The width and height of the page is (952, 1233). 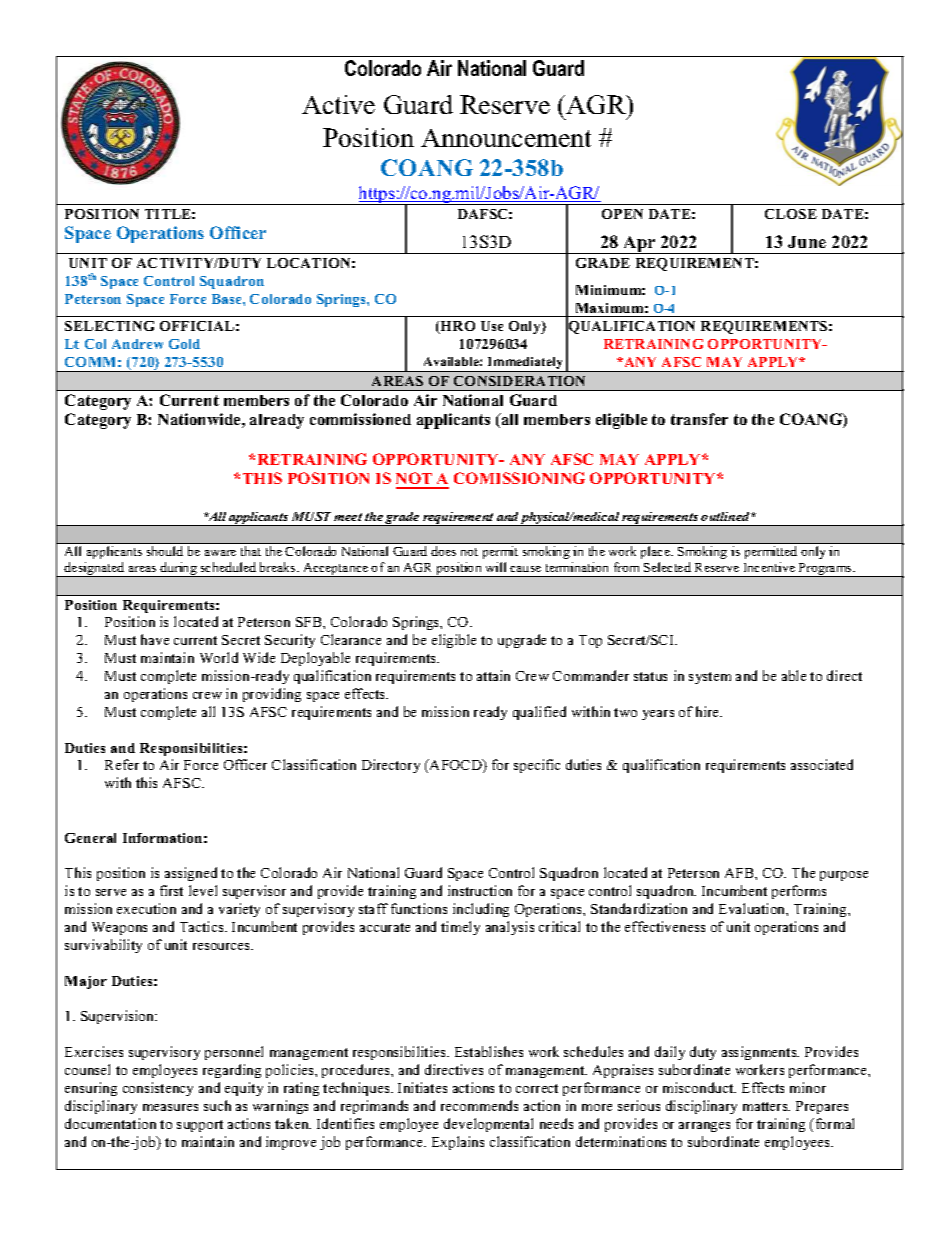 What do you see at coordinates (488, 1125) in the page?
I see `developmental` at bounding box center [488, 1125].
